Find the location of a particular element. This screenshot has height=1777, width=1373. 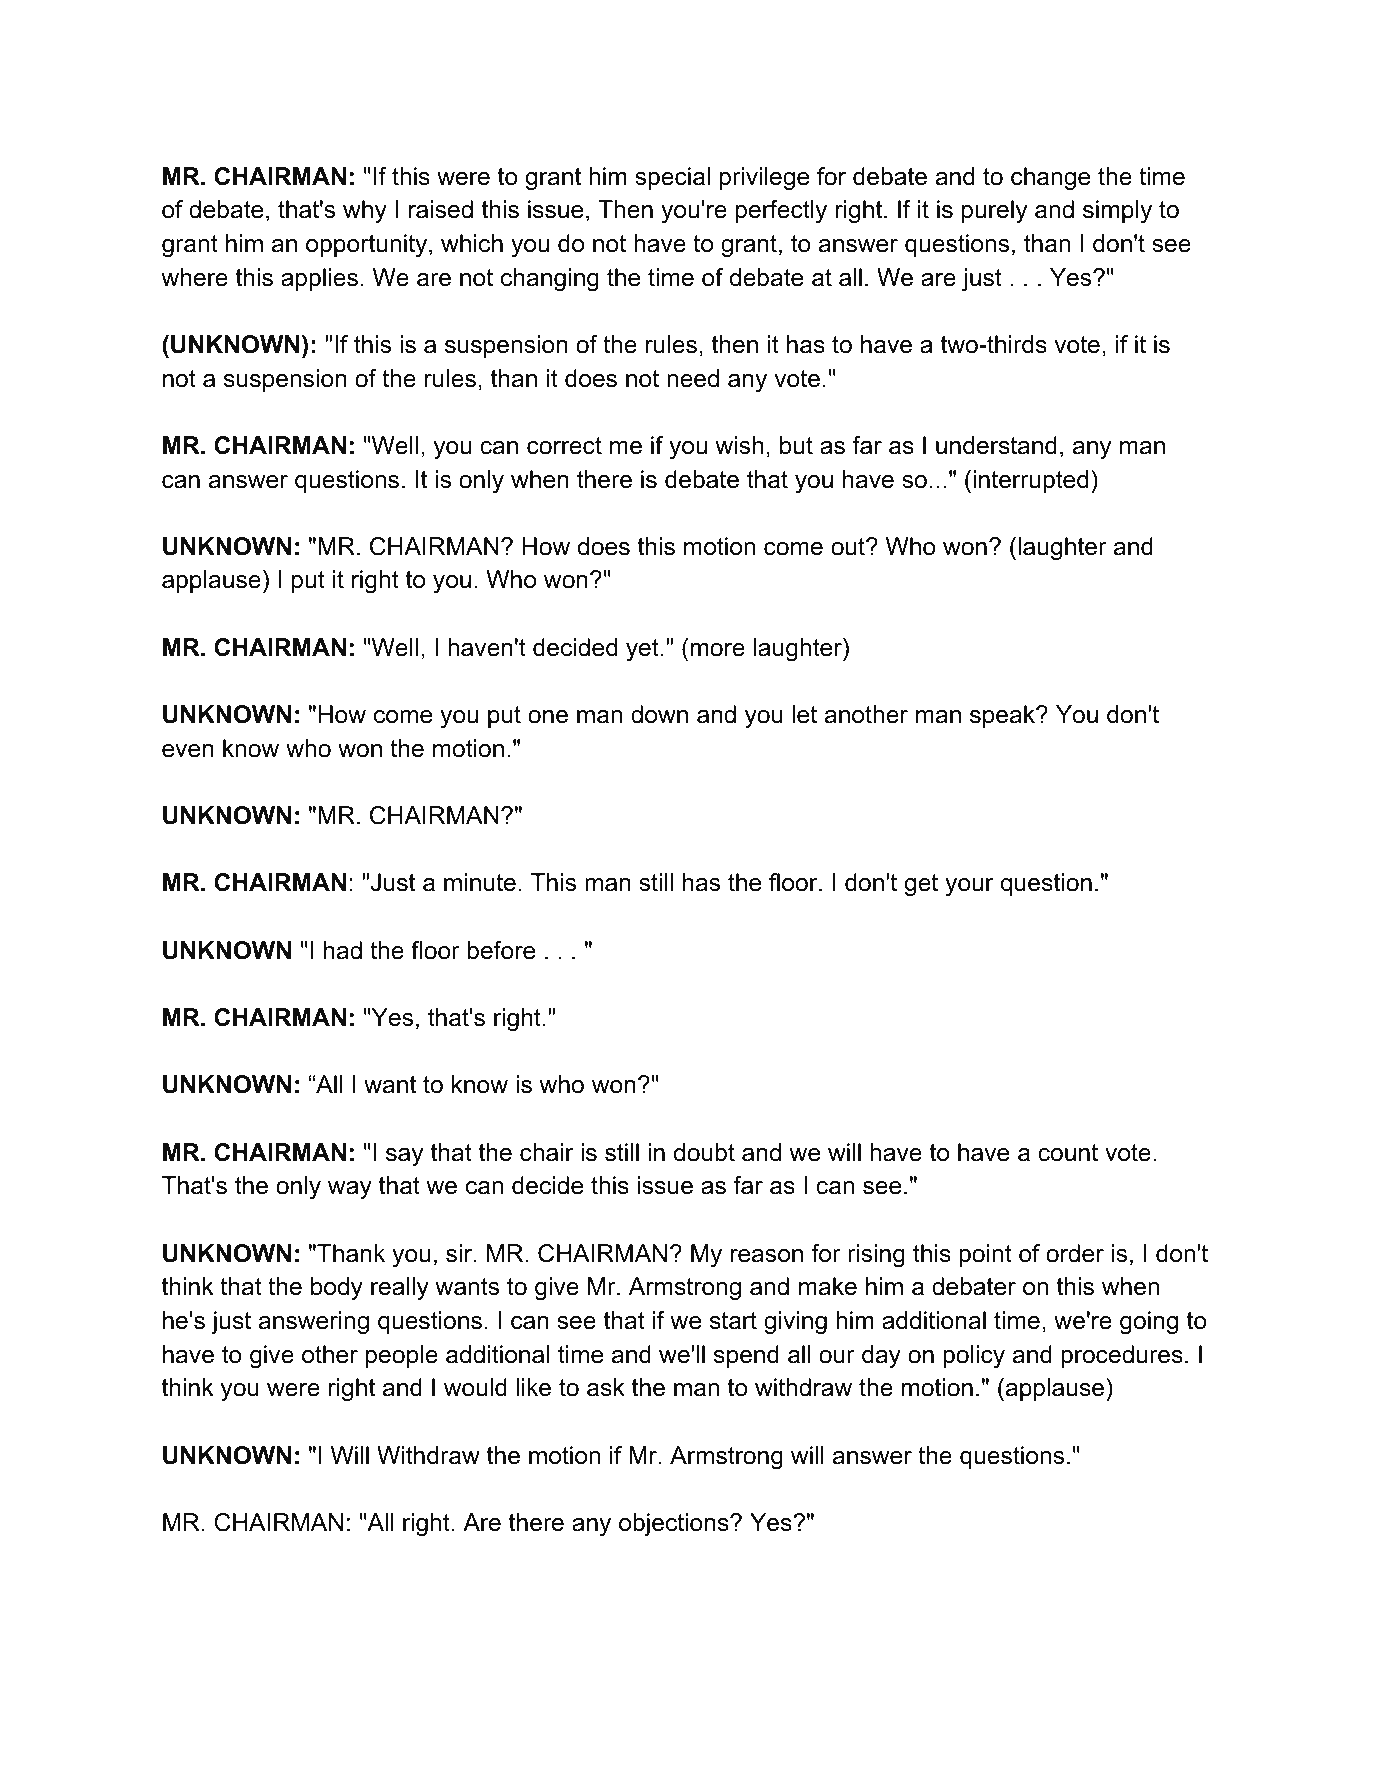

special is located at coordinates (672, 178).
